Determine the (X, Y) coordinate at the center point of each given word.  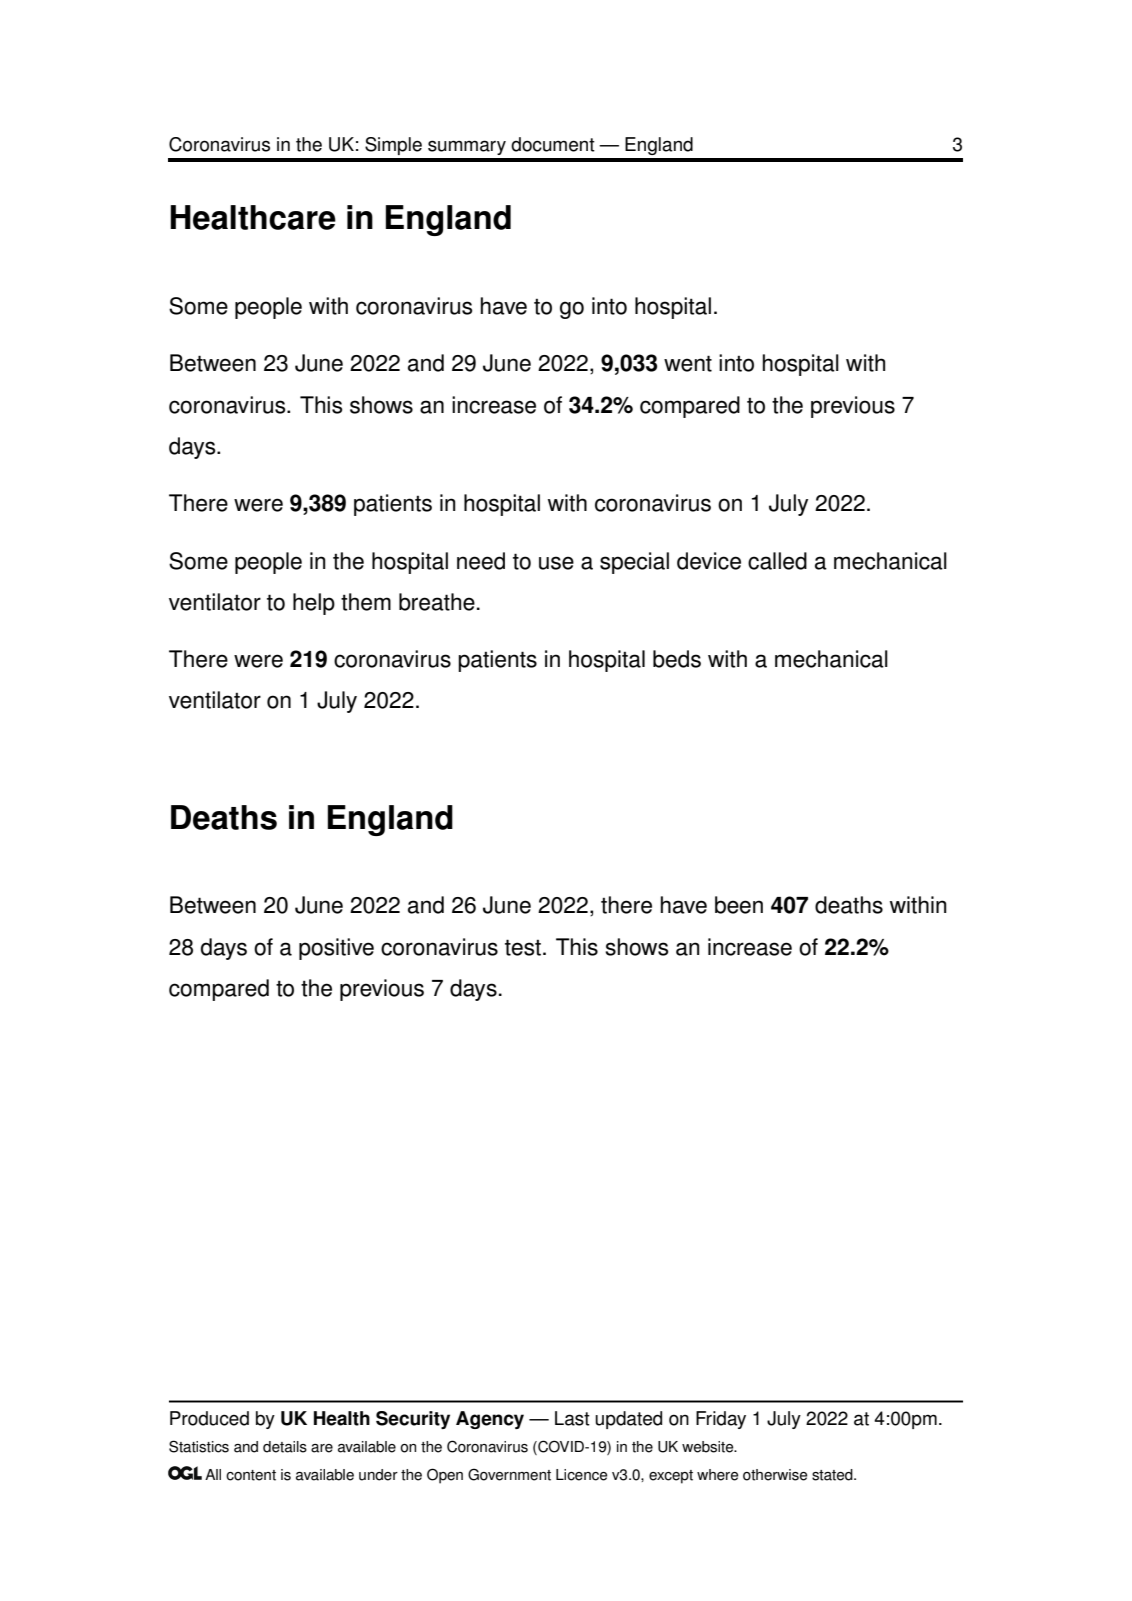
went (688, 363)
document (553, 144)
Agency (490, 1420)
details (285, 1447)
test (524, 947)
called (777, 561)
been (739, 905)
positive (336, 949)
